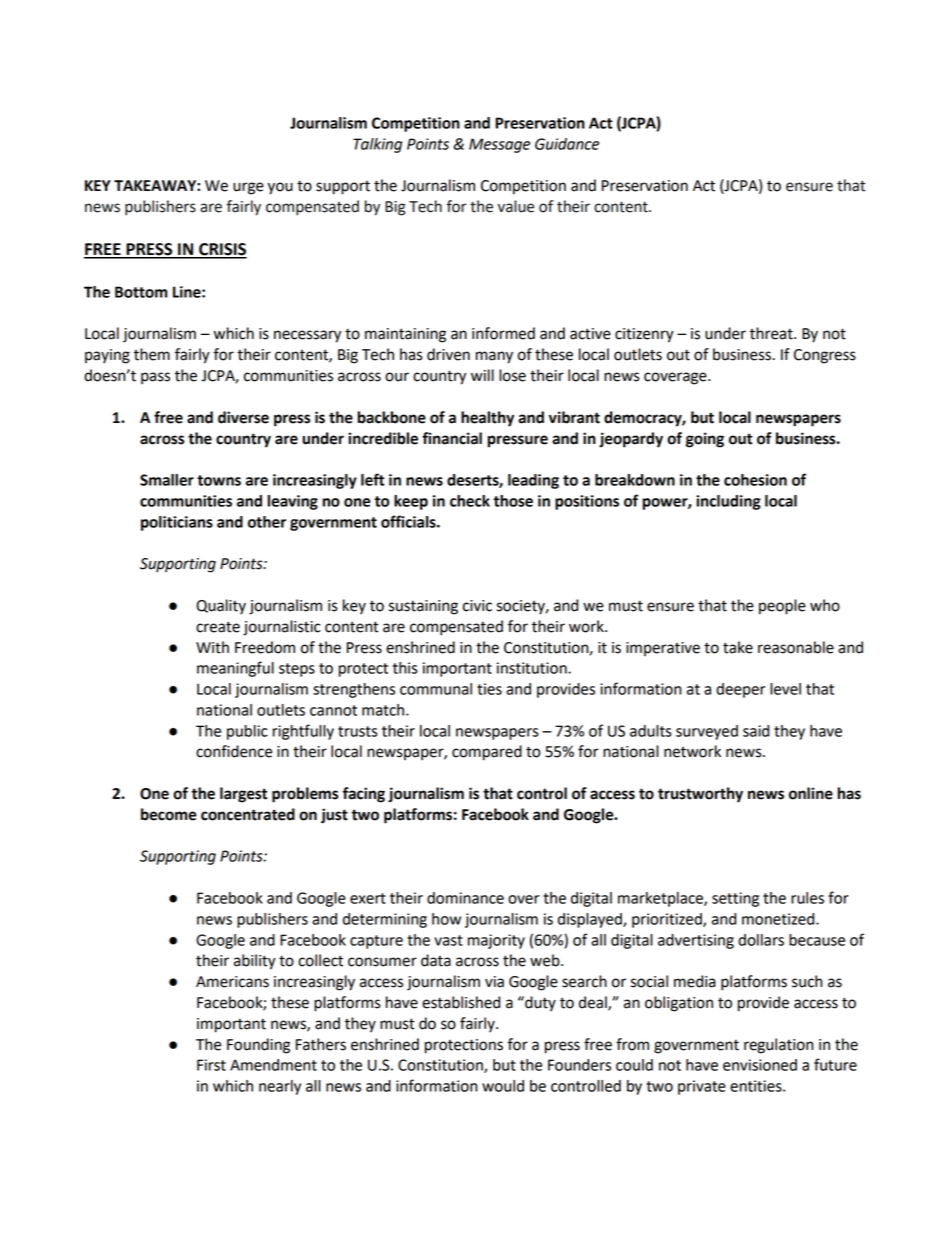  What do you see at coordinates (465, 898) in the screenshot?
I see `dominance` at bounding box center [465, 898].
